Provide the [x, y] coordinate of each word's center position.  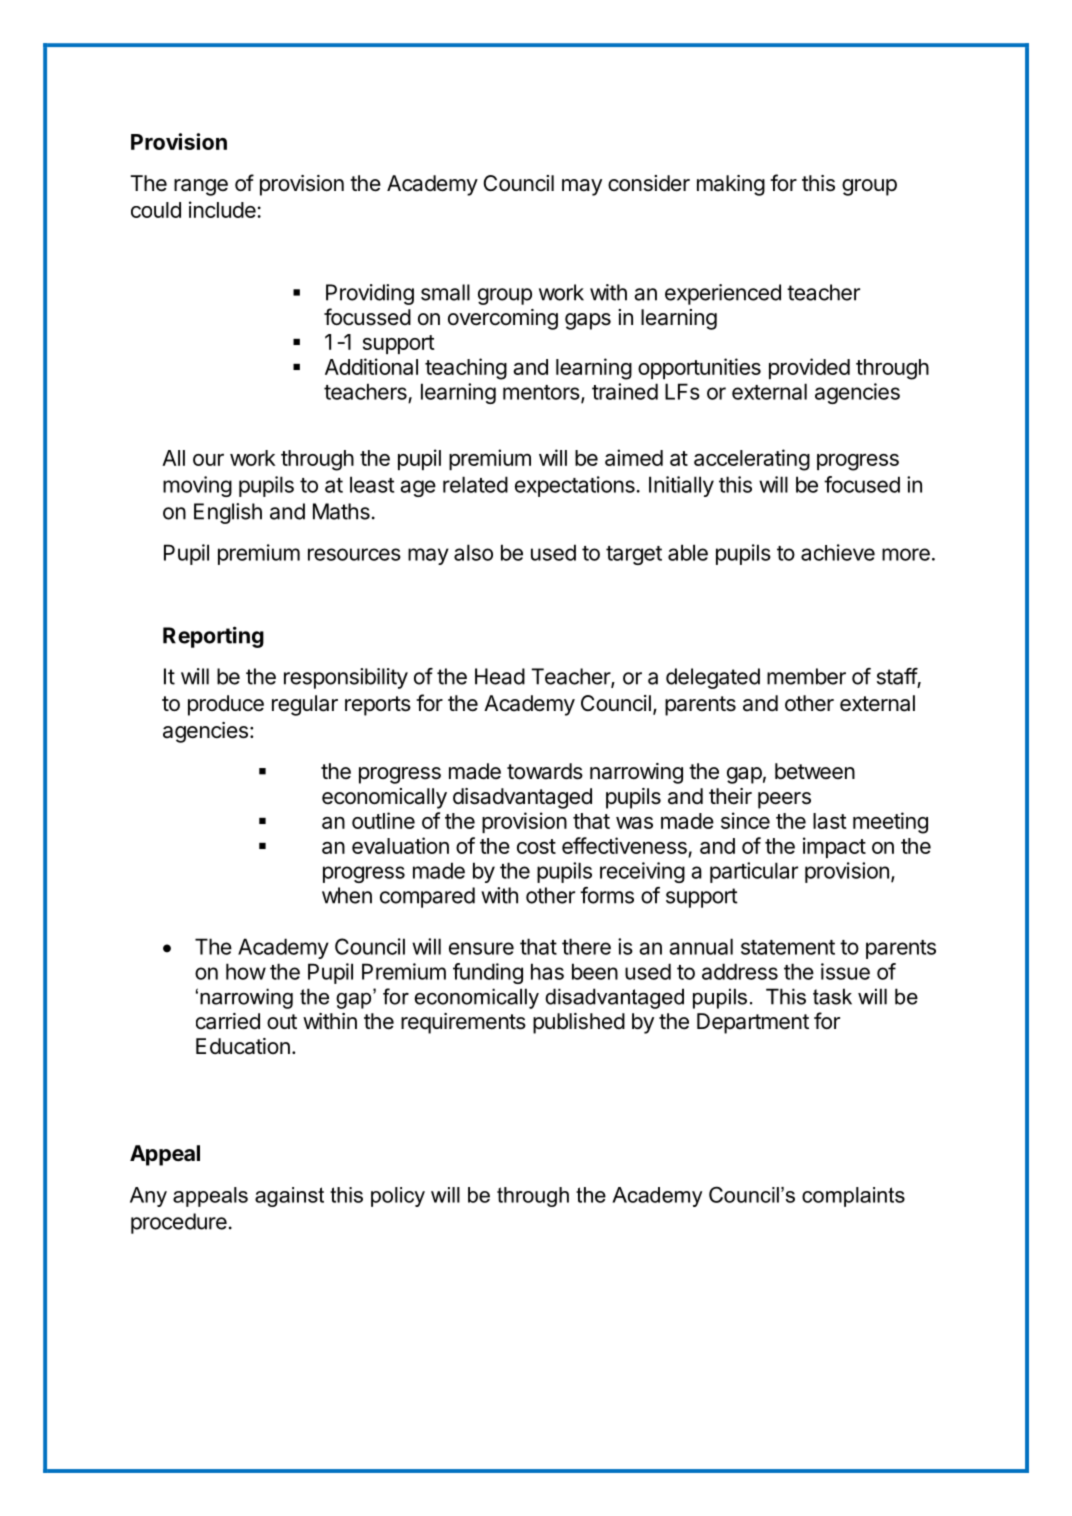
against [289, 1197]
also [473, 552]
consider [649, 183]
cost [536, 846]
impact [834, 847]
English [228, 513]
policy [398, 1197]
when [347, 895]
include [223, 209]
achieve [838, 552]
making [731, 185]
